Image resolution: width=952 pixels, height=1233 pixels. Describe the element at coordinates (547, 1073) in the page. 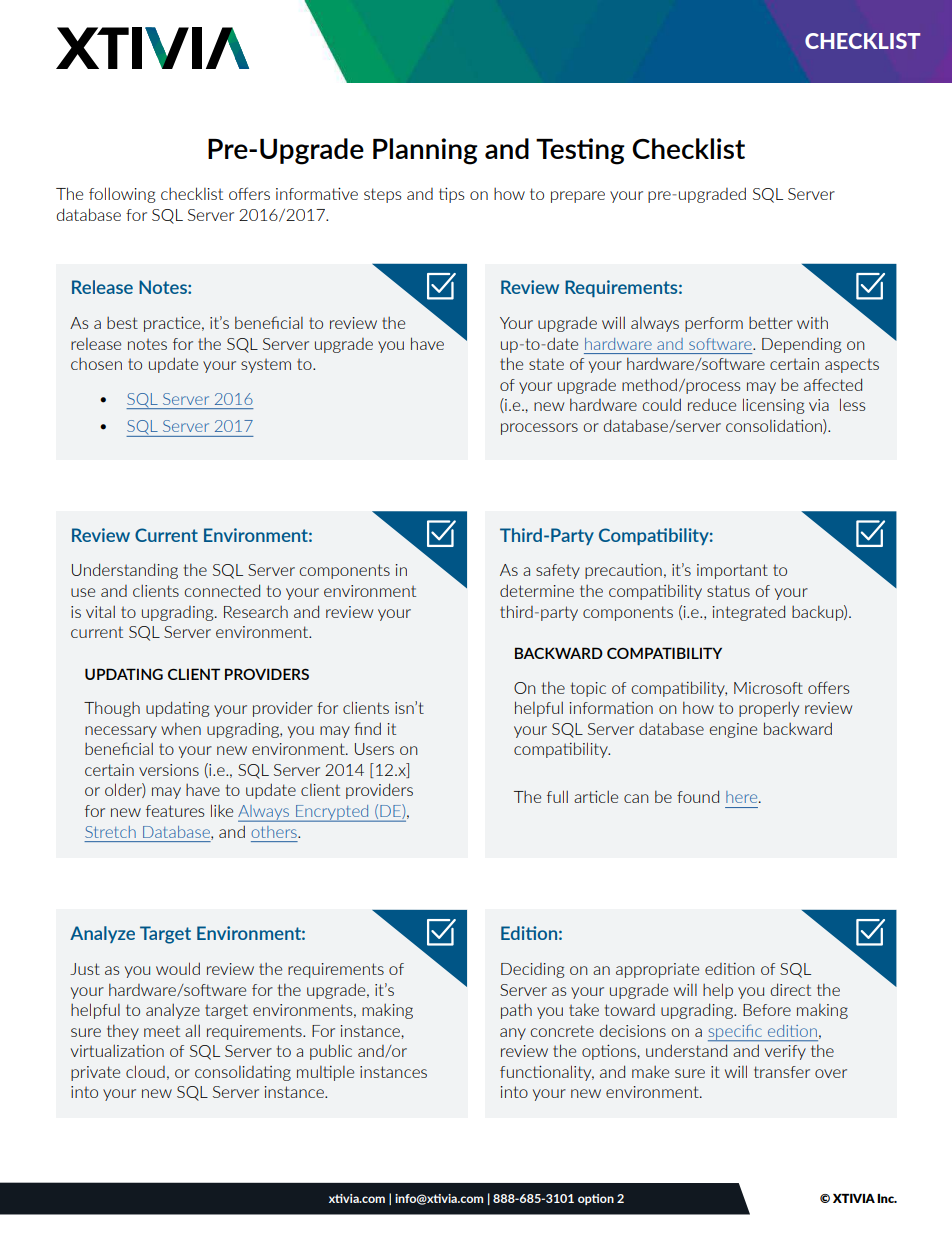

I see `functionality` at that location.
